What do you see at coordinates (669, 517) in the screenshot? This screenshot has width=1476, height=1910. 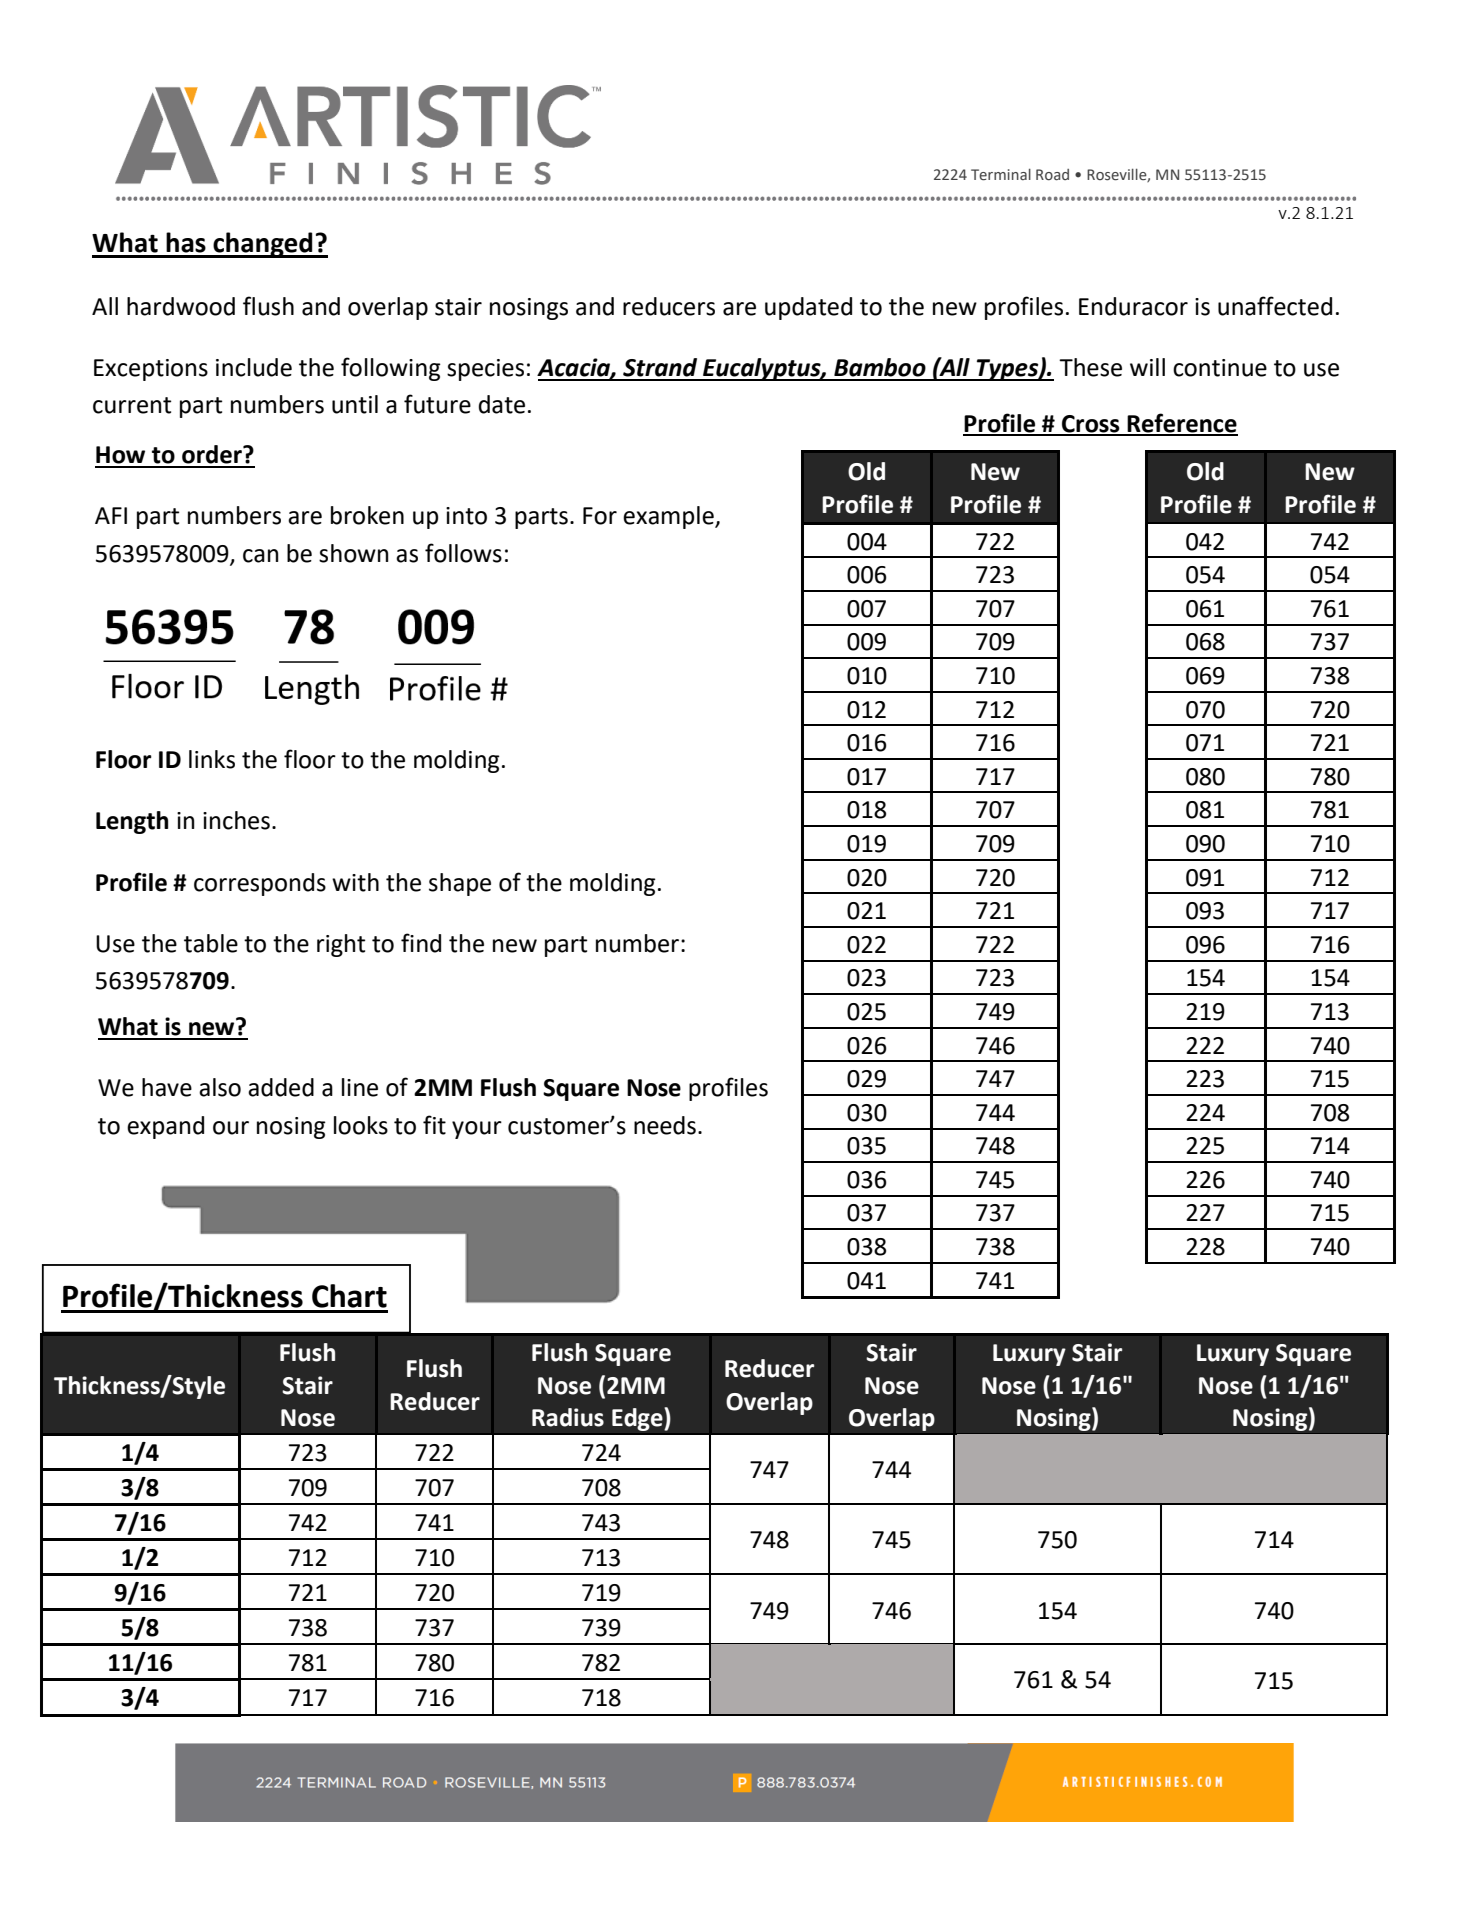 I see `example` at bounding box center [669, 517].
